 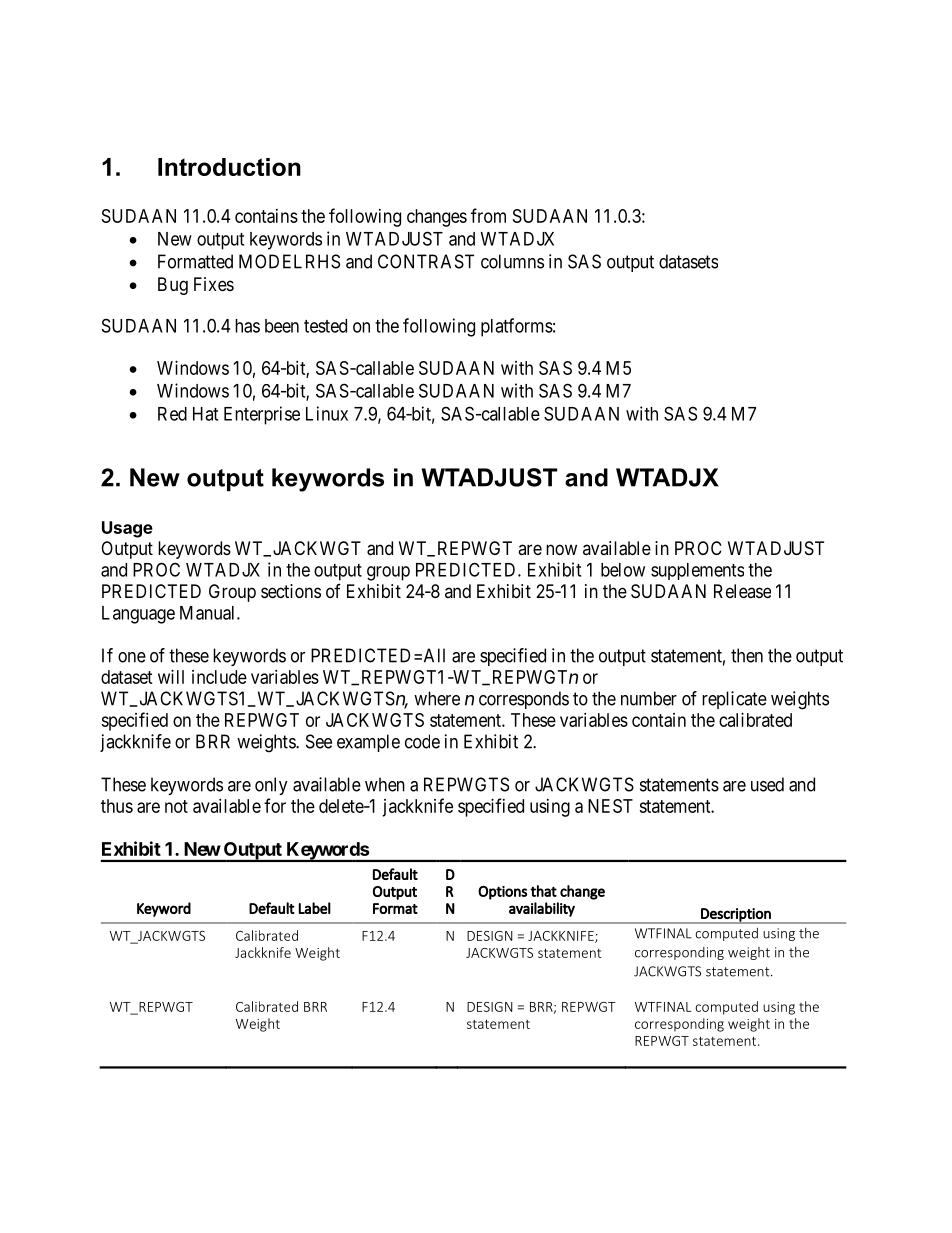 What do you see at coordinates (512, 261) in the document?
I see `columns` at bounding box center [512, 261].
